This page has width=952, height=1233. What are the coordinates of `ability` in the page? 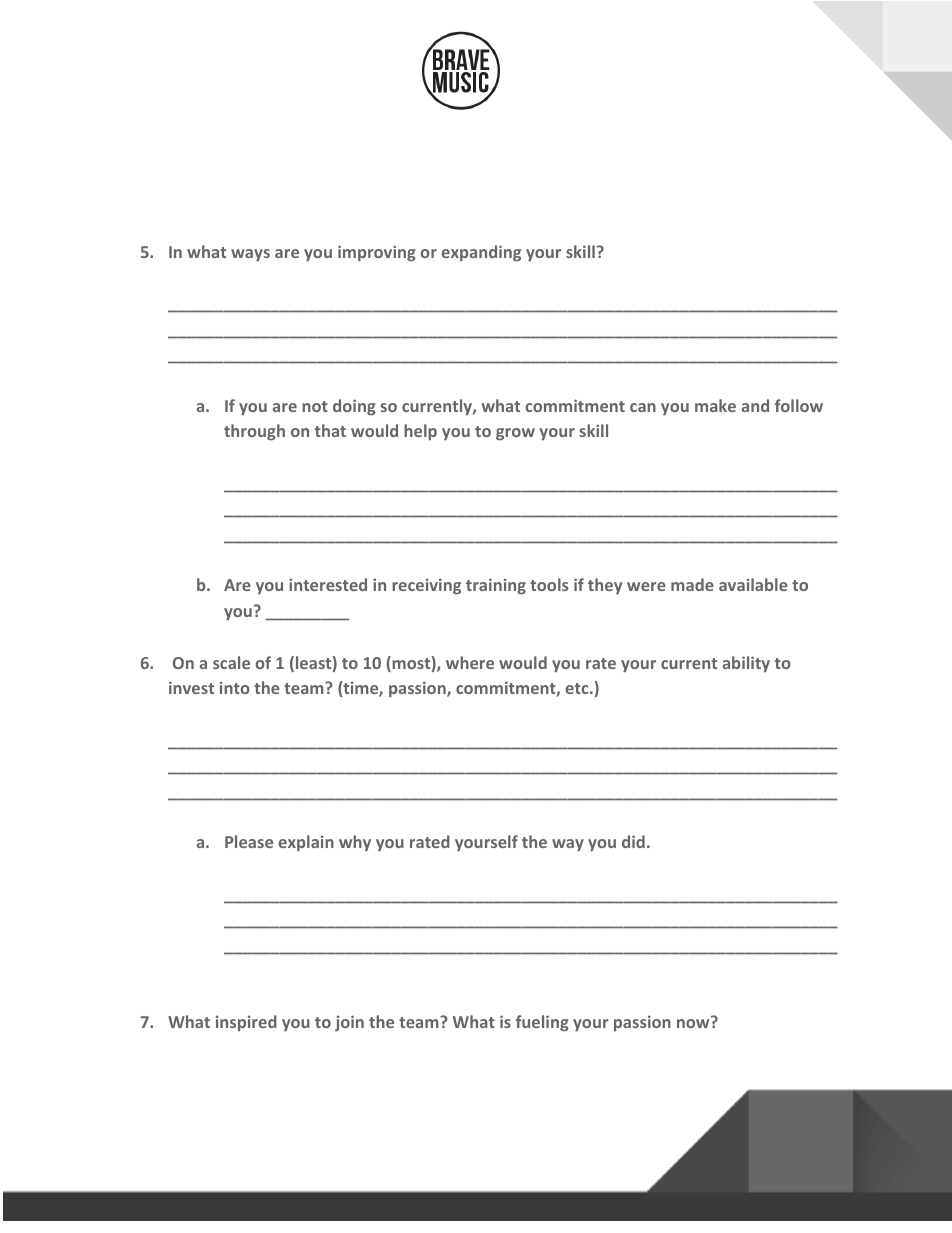 It's located at (746, 664).
